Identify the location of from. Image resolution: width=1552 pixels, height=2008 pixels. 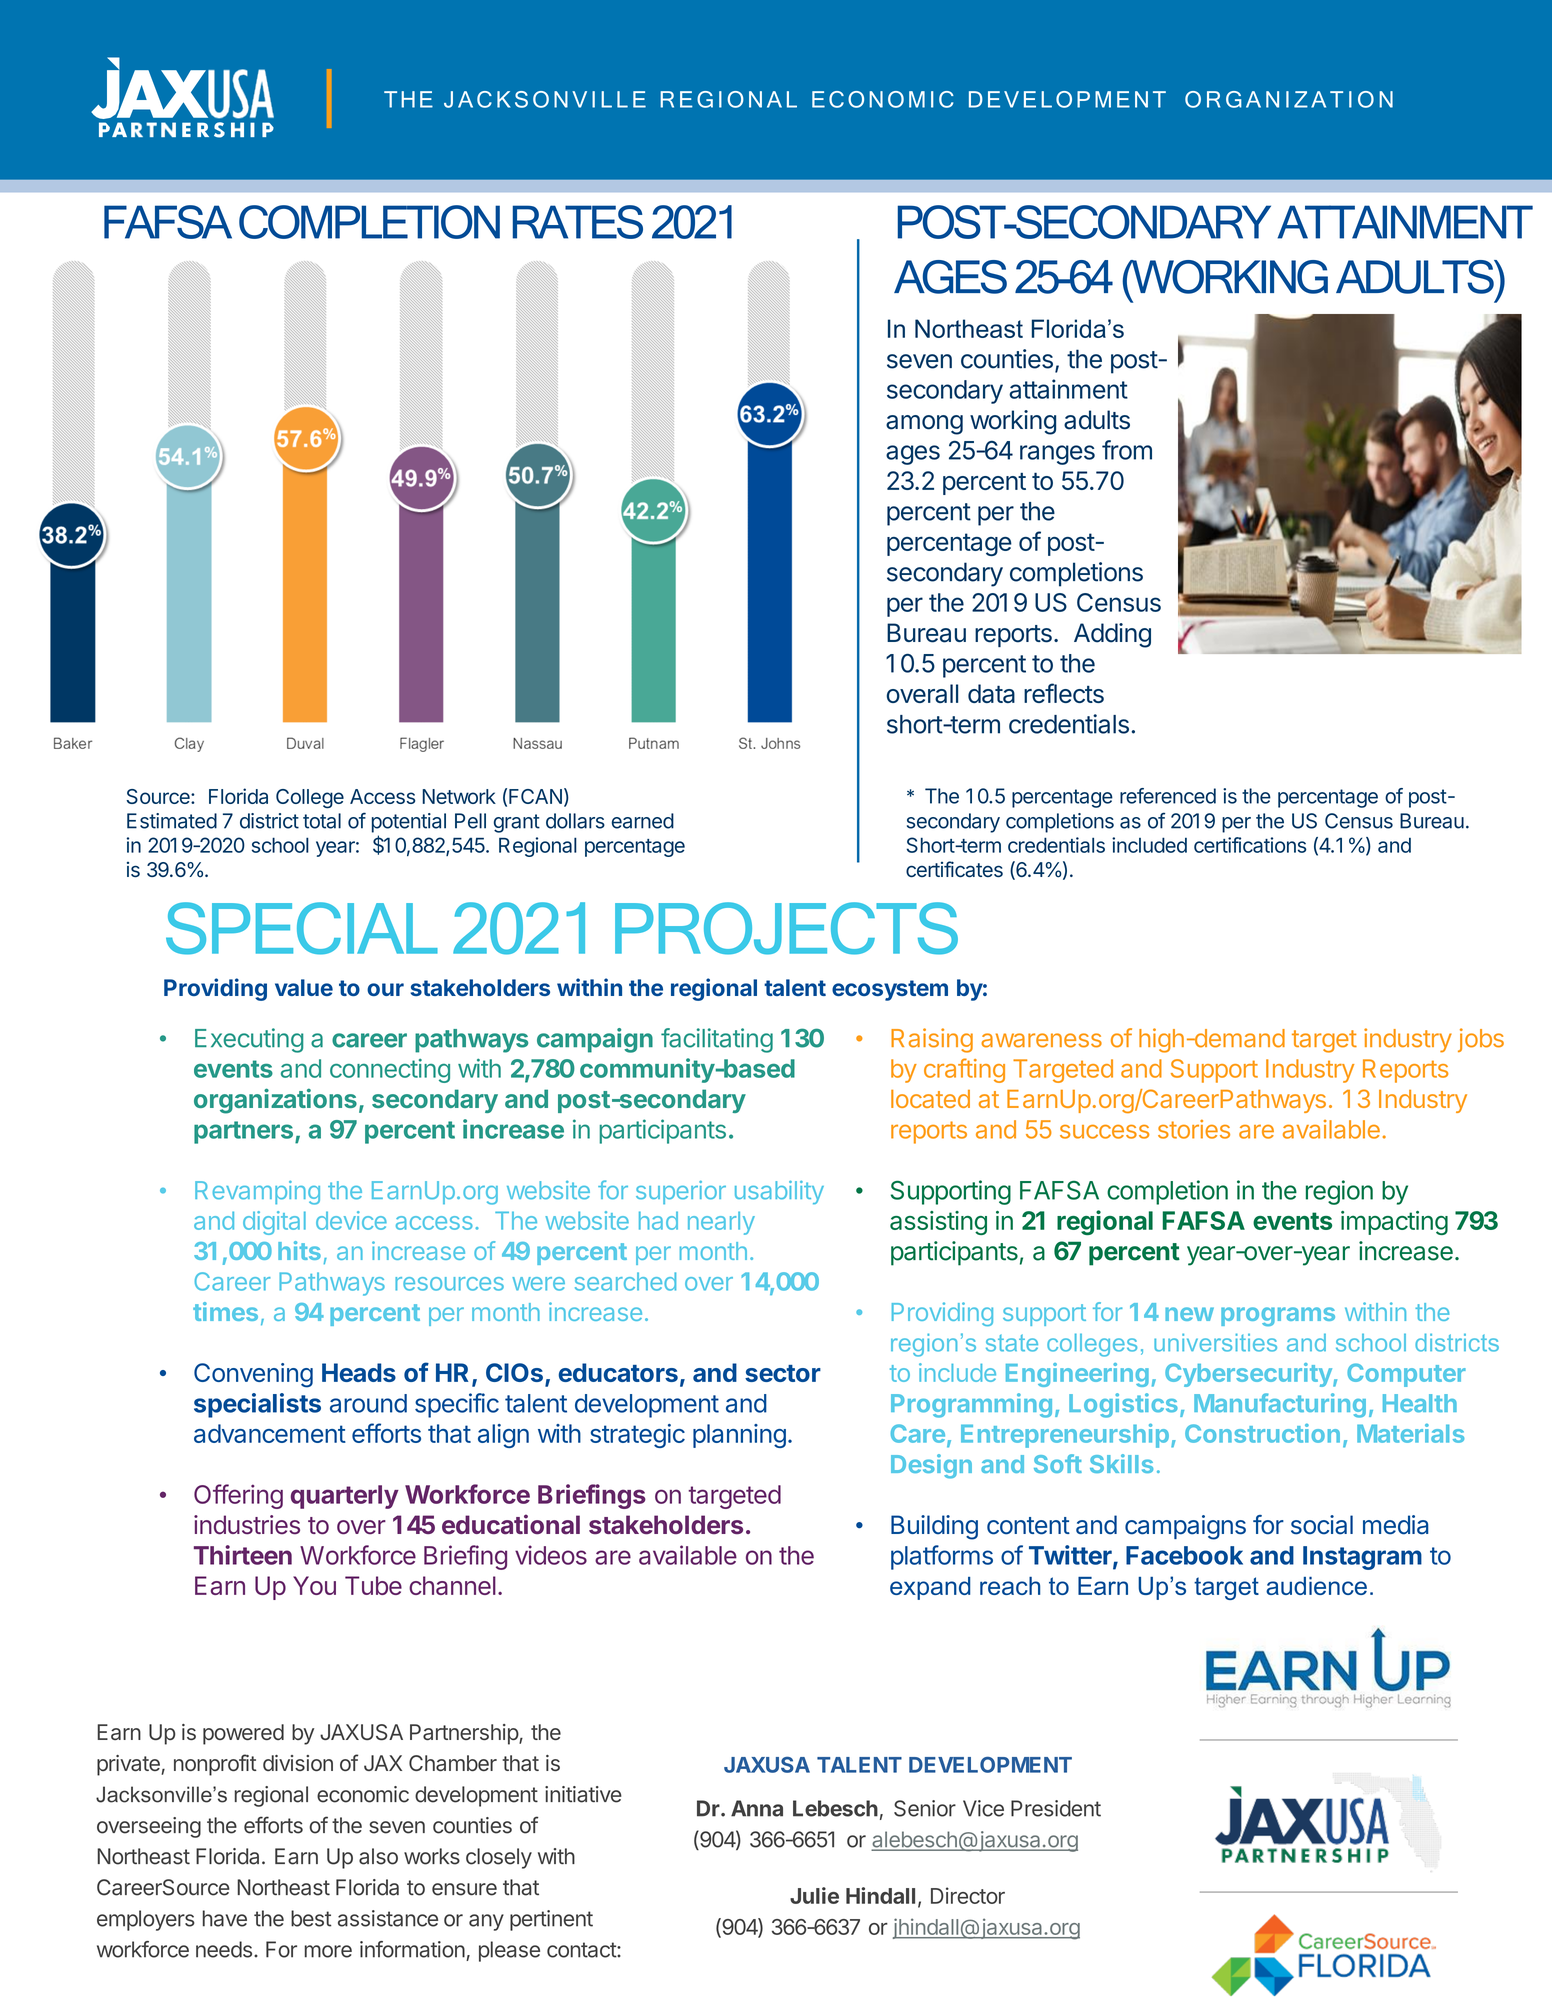
(1127, 450).
